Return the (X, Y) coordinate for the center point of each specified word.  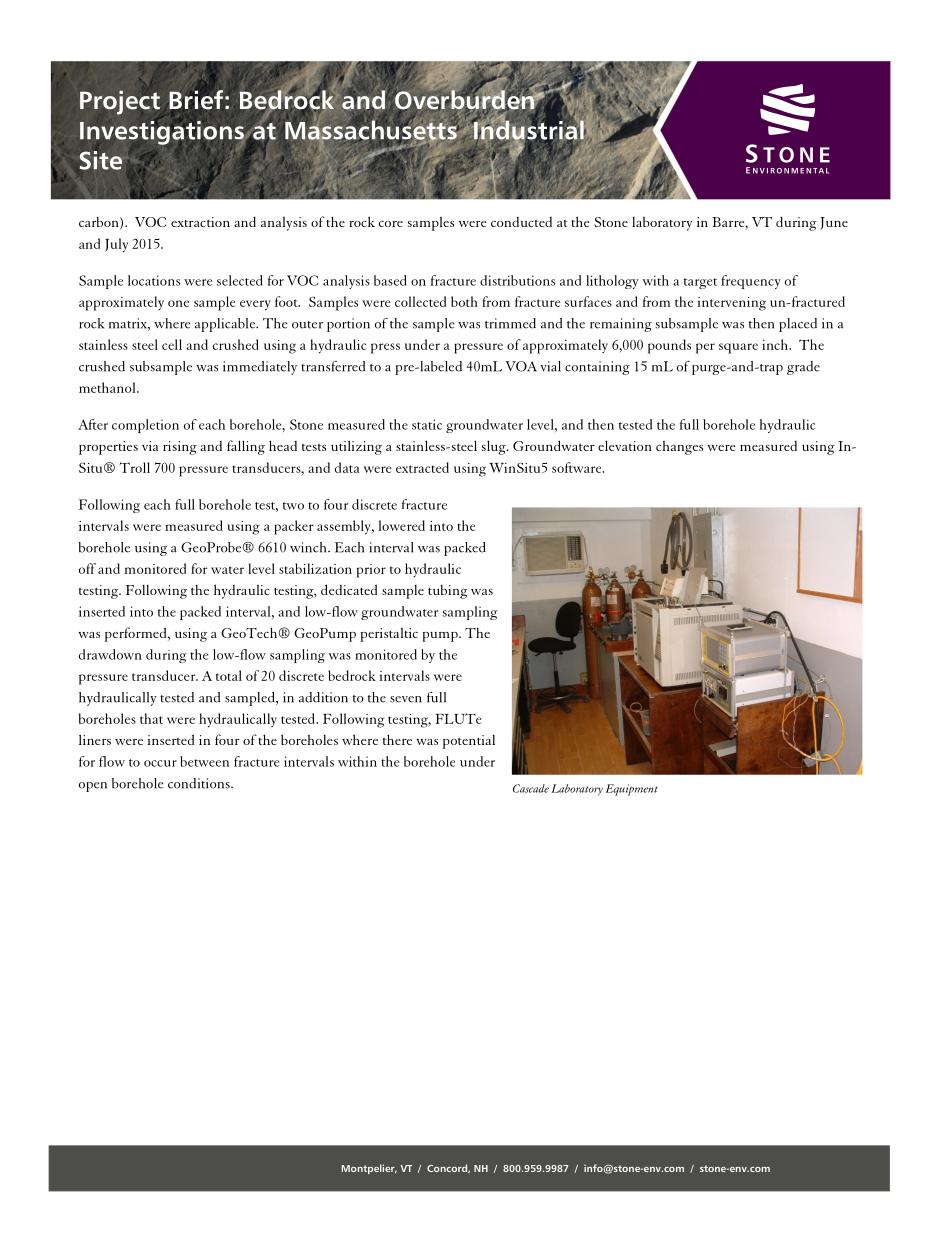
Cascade (531, 788)
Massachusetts (371, 130)
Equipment (631, 790)
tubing (448, 592)
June (834, 223)
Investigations (163, 133)
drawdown (110, 654)
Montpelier (369, 1169)
